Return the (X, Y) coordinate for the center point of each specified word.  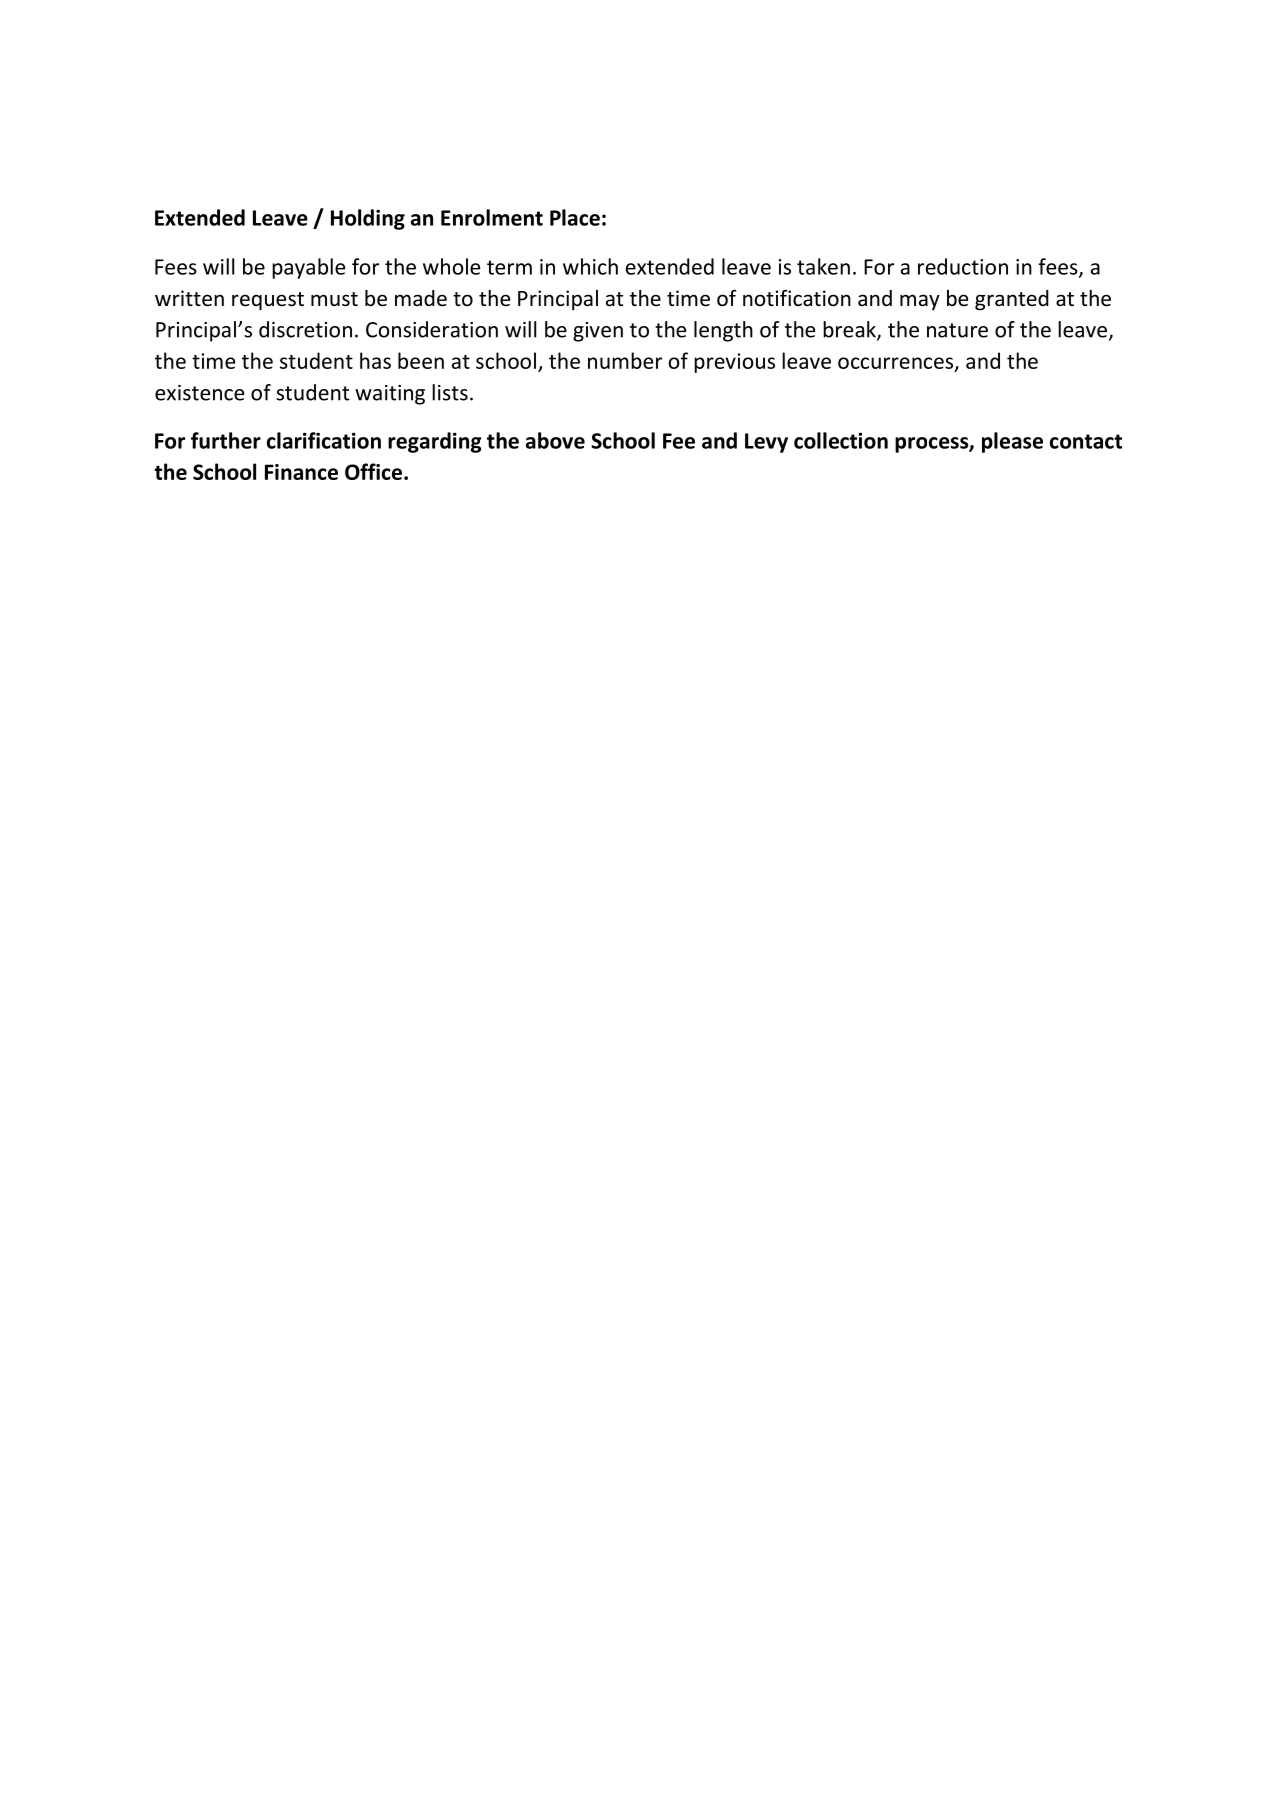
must (334, 299)
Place (575, 217)
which (590, 266)
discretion (305, 329)
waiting (390, 395)
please (1012, 442)
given (598, 332)
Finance (301, 472)
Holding (368, 219)
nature (957, 330)
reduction (963, 266)
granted (1012, 300)
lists (450, 392)
